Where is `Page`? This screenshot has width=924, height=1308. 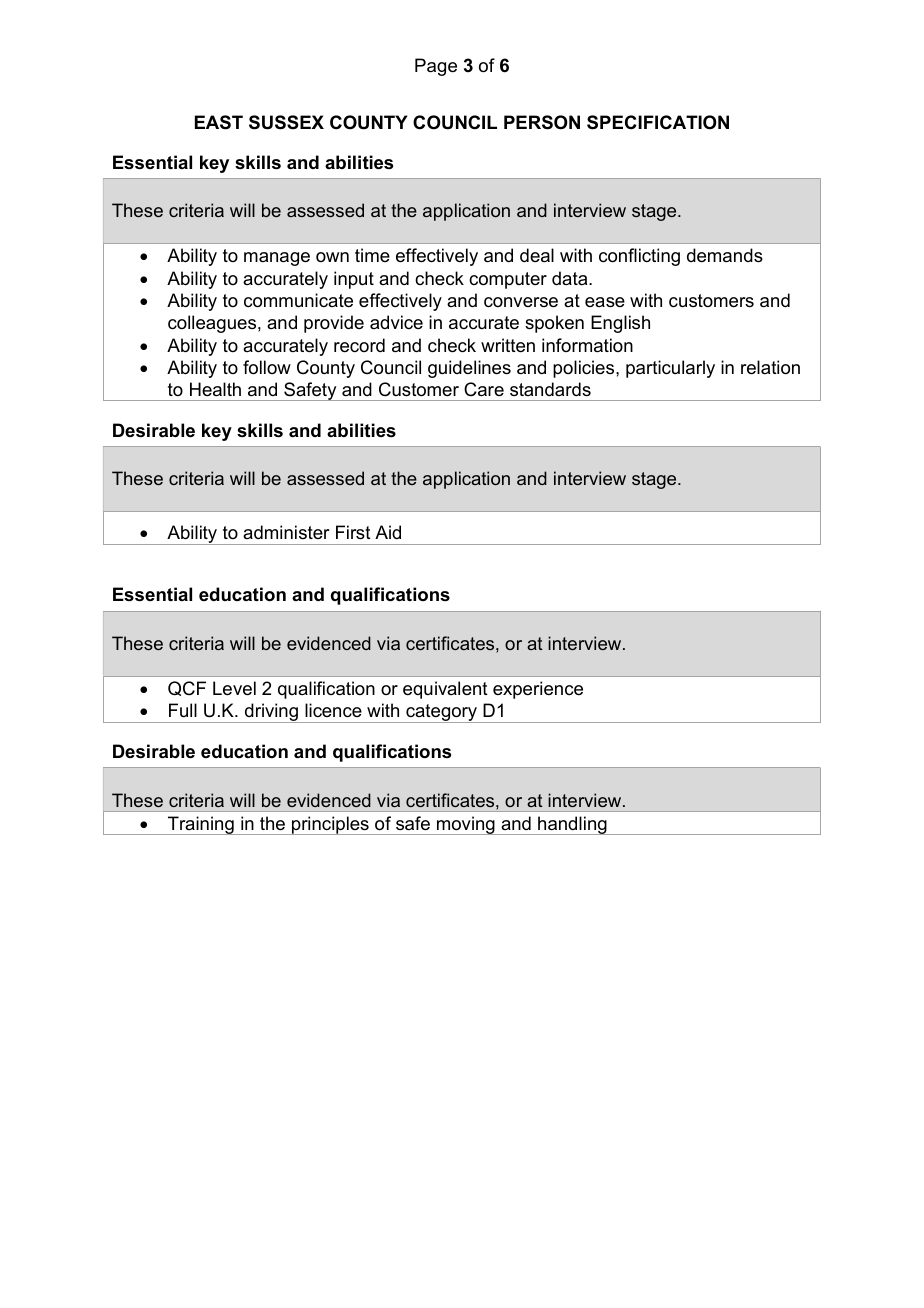 Page is located at coordinates (436, 67).
